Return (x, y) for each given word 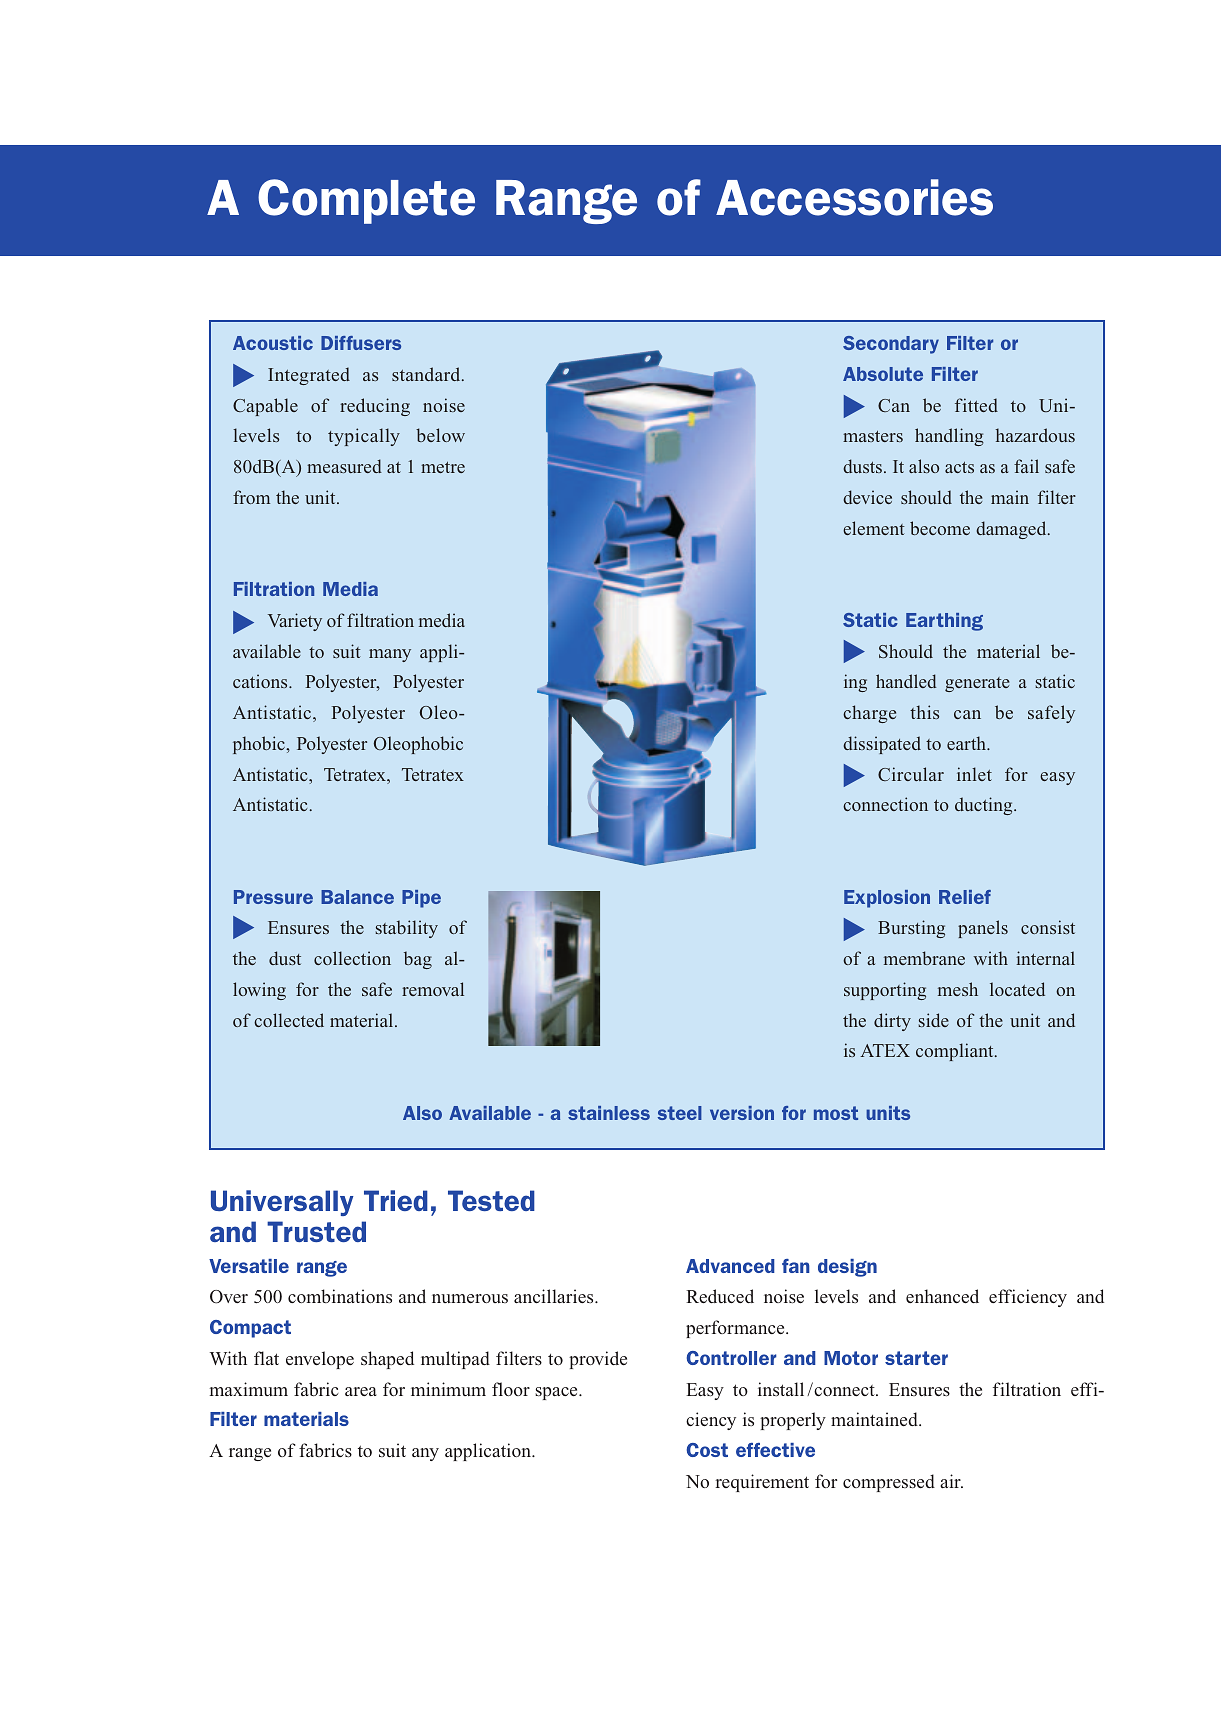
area (361, 1391)
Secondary (891, 345)
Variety (295, 622)
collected (289, 1020)
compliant (956, 1052)
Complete (366, 201)
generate (977, 684)
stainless (609, 1113)
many (390, 655)
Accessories (854, 197)
